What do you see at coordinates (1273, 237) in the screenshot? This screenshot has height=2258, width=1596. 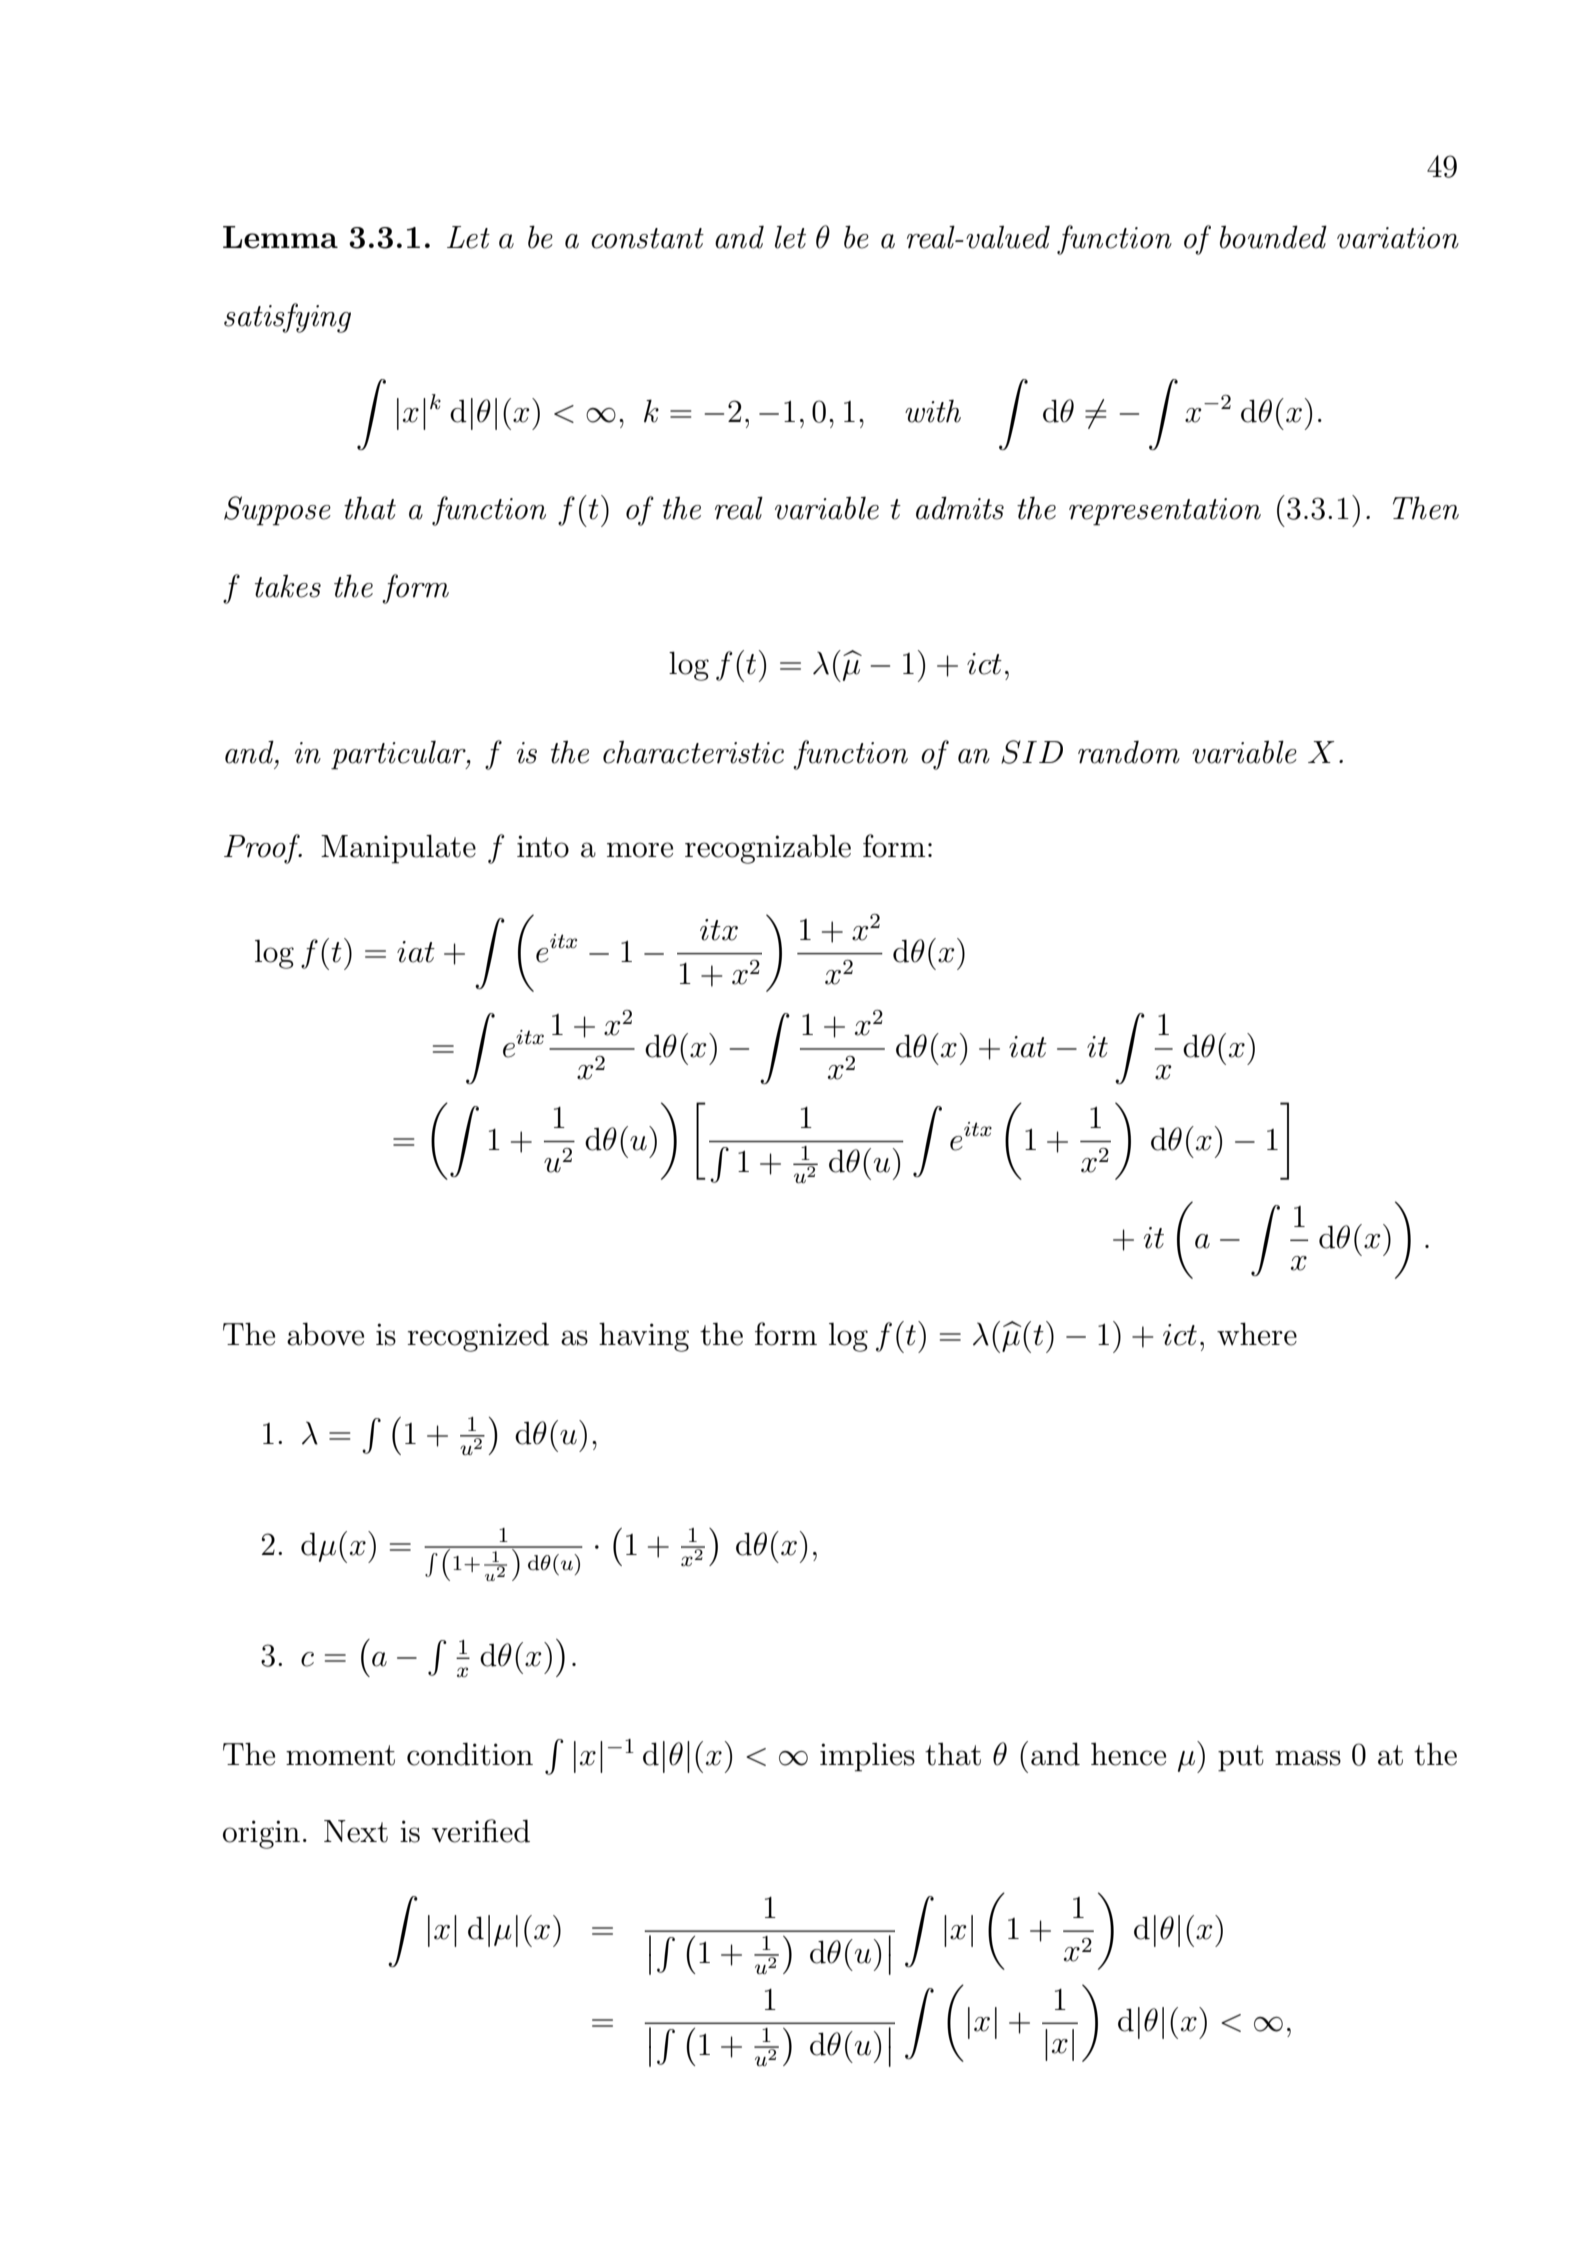 I see `bounded` at bounding box center [1273, 237].
